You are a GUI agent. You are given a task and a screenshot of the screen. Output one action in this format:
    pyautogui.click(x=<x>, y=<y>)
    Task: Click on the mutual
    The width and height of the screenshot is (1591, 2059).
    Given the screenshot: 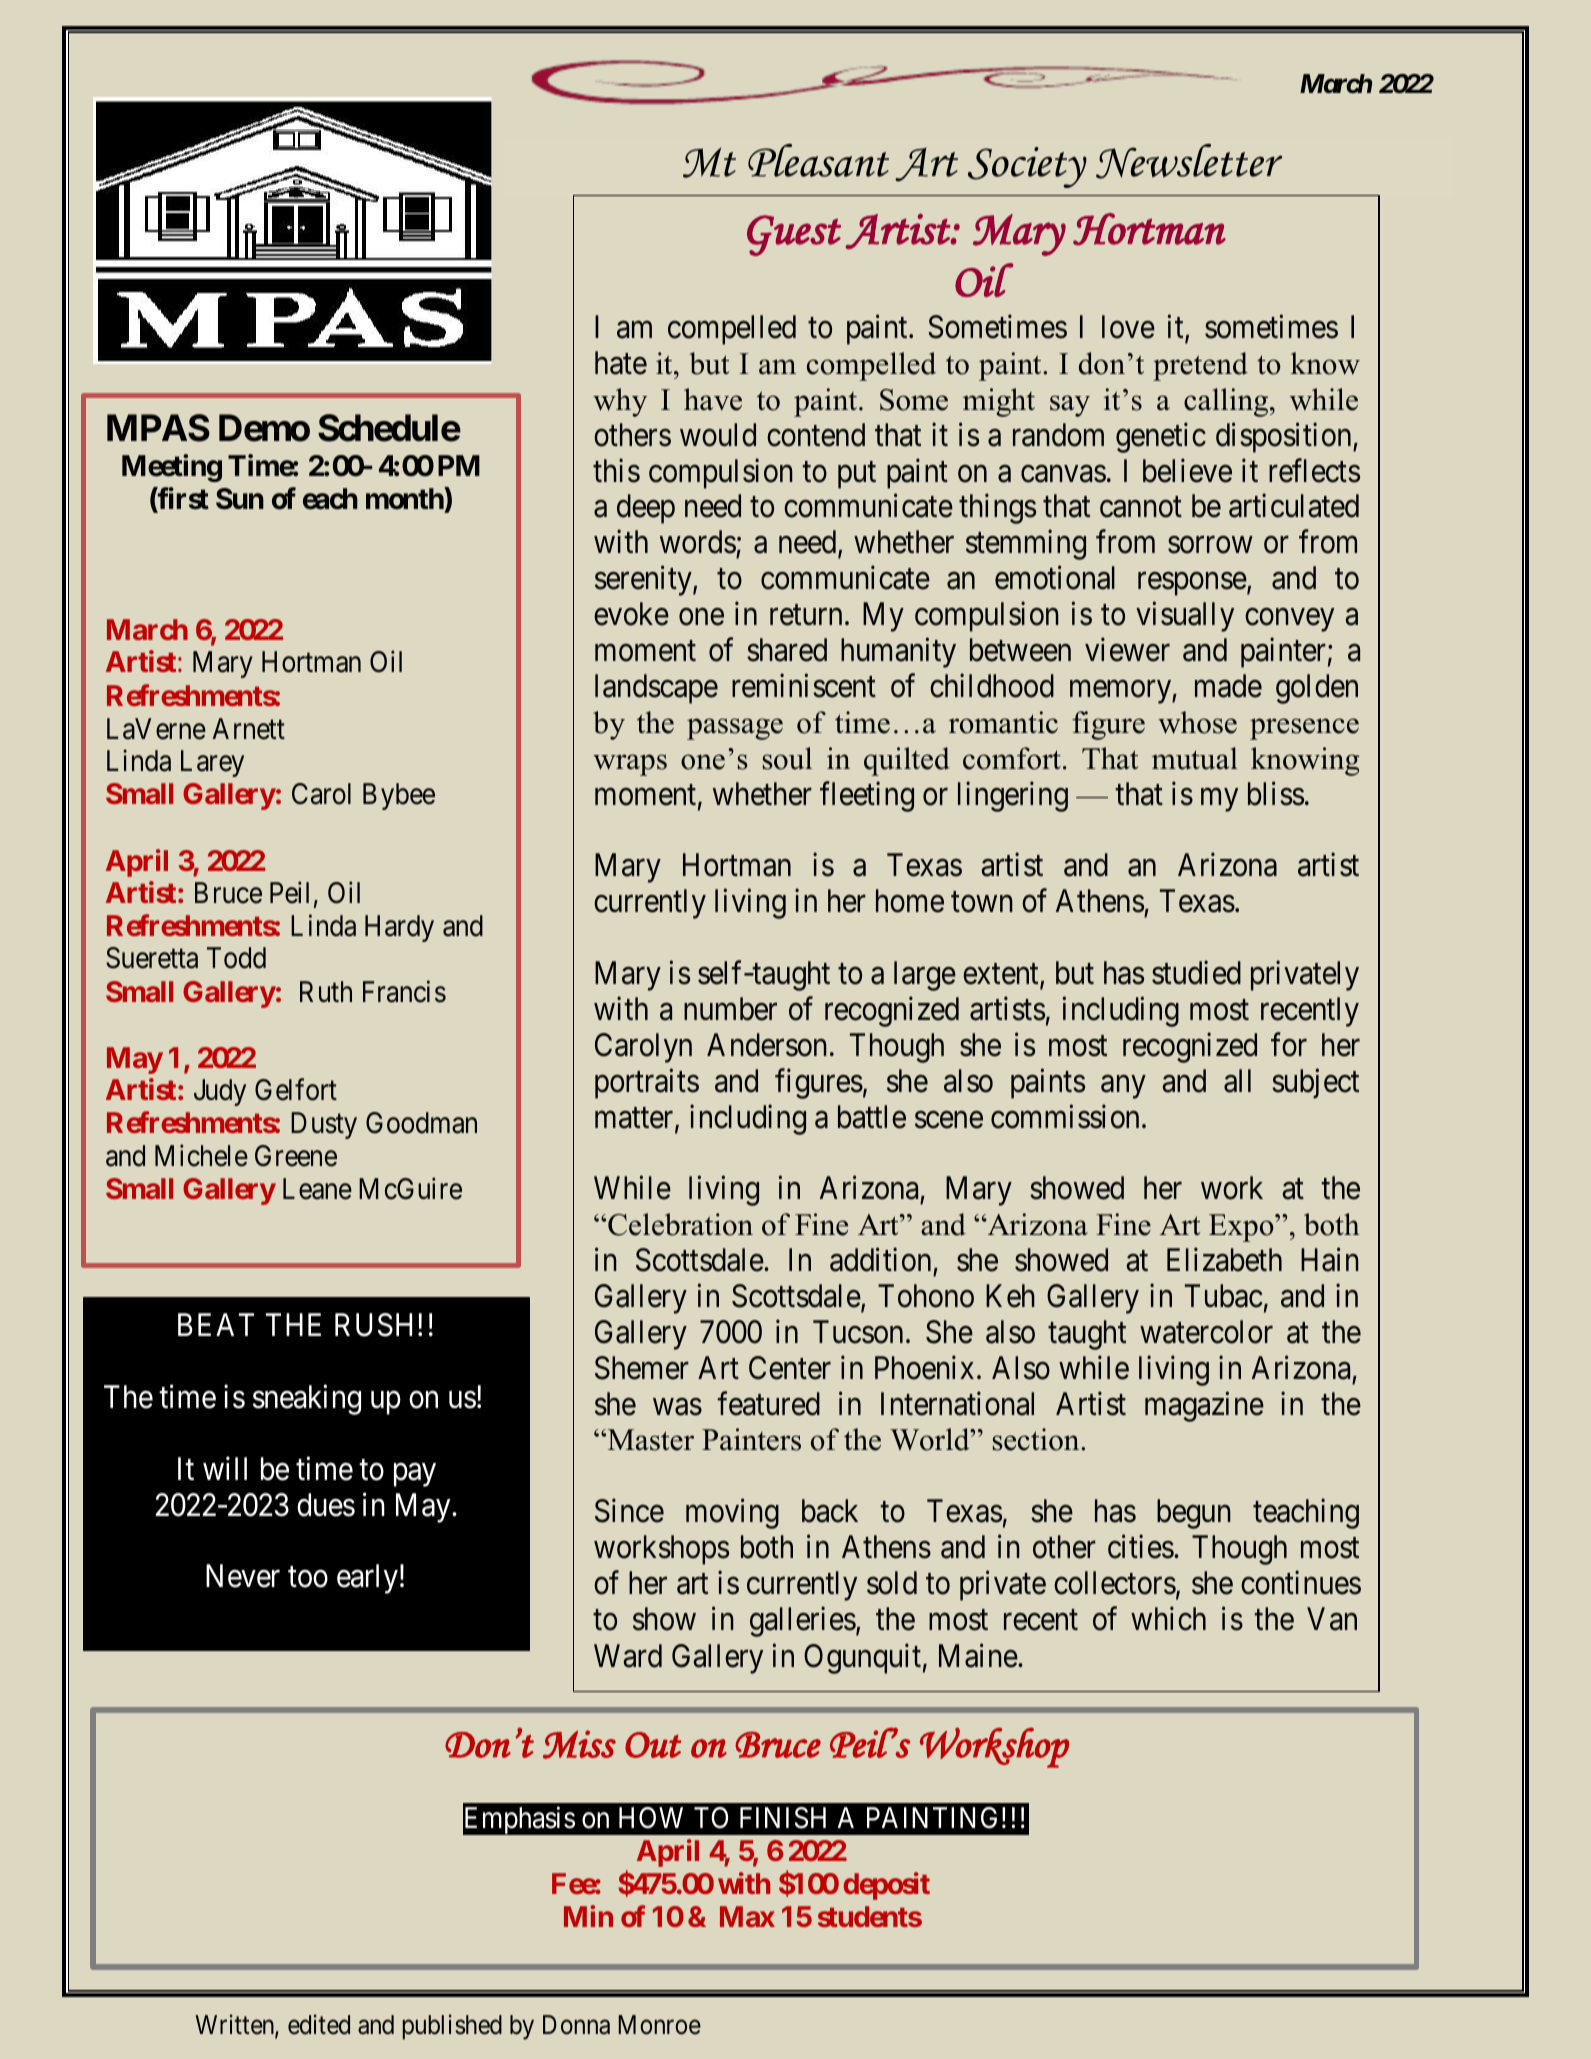 What is the action you would take?
    pyautogui.click(x=1195, y=758)
